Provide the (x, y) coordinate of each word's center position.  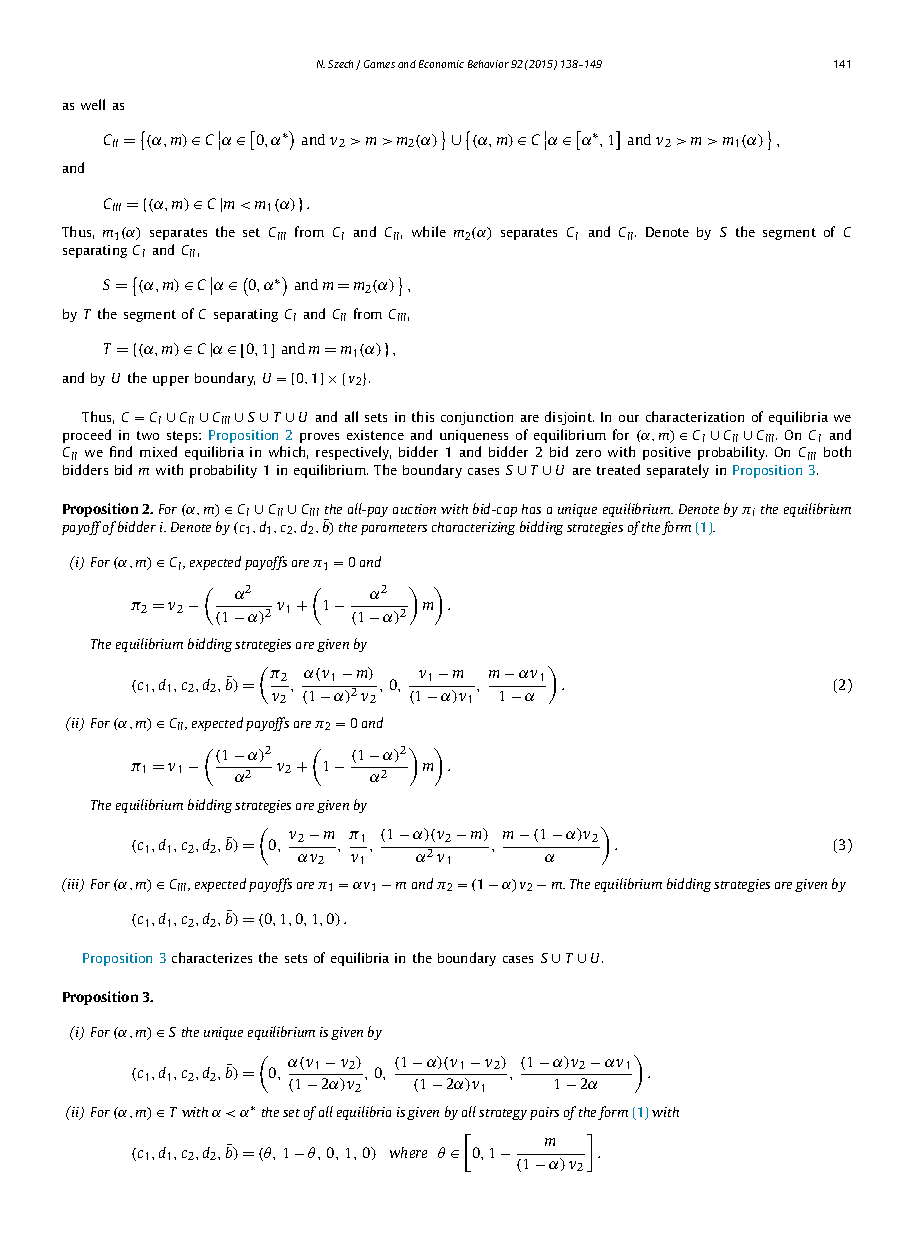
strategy (503, 1114)
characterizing (473, 528)
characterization (695, 416)
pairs (544, 1113)
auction (414, 509)
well (93, 104)
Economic (441, 64)
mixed (158, 451)
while (429, 231)
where (408, 1152)
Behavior (488, 64)
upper (171, 381)
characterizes (212, 957)
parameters (394, 529)
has (531, 509)
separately (678, 471)
